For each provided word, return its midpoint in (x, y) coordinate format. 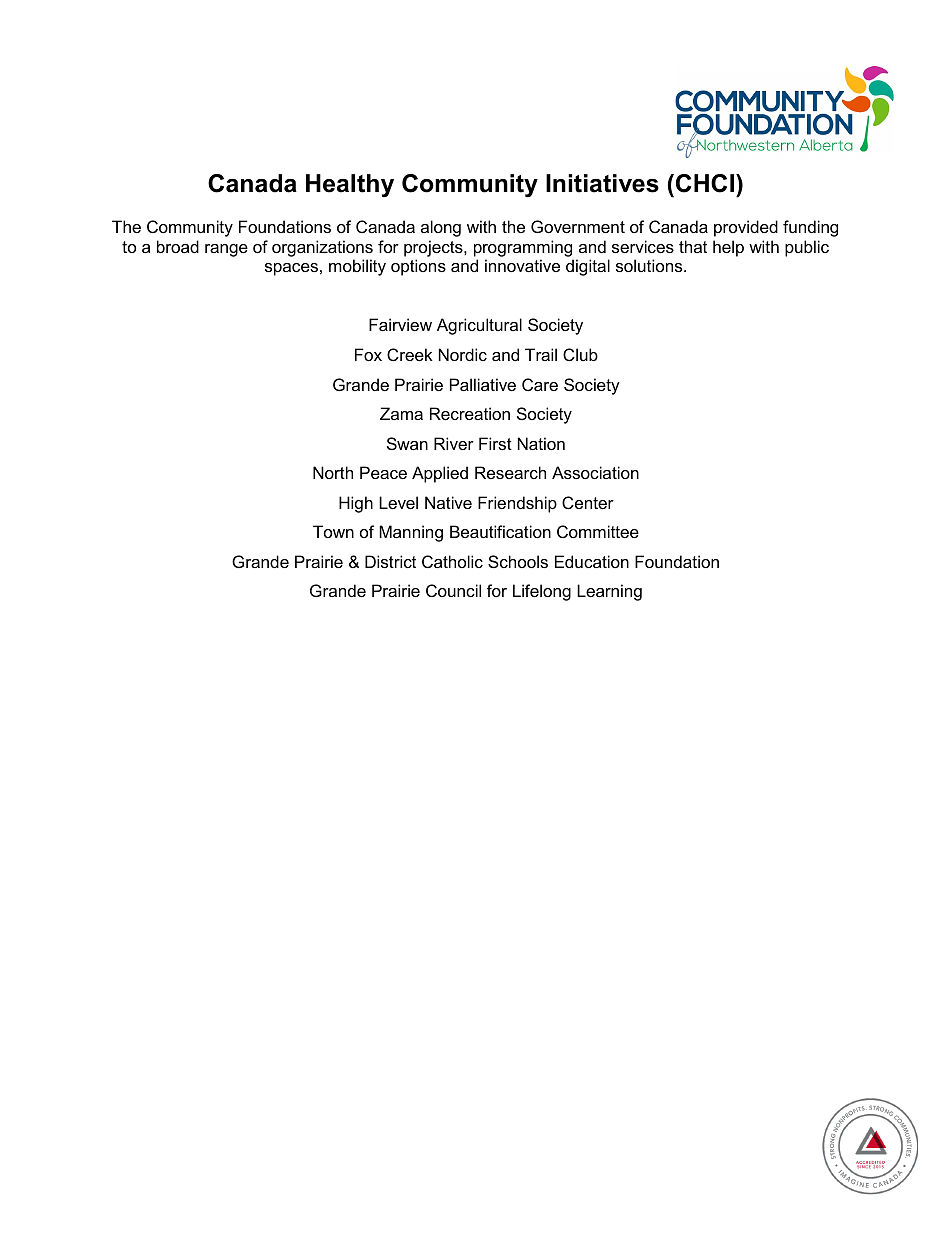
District (390, 561)
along (441, 228)
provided (746, 228)
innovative (522, 265)
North (333, 472)
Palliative (483, 384)
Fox (368, 354)
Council (453, 590)
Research (510, 472)
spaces (291, 269)
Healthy (350, 185)
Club (580, 354)
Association (595, 472)
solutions (650, 265)
